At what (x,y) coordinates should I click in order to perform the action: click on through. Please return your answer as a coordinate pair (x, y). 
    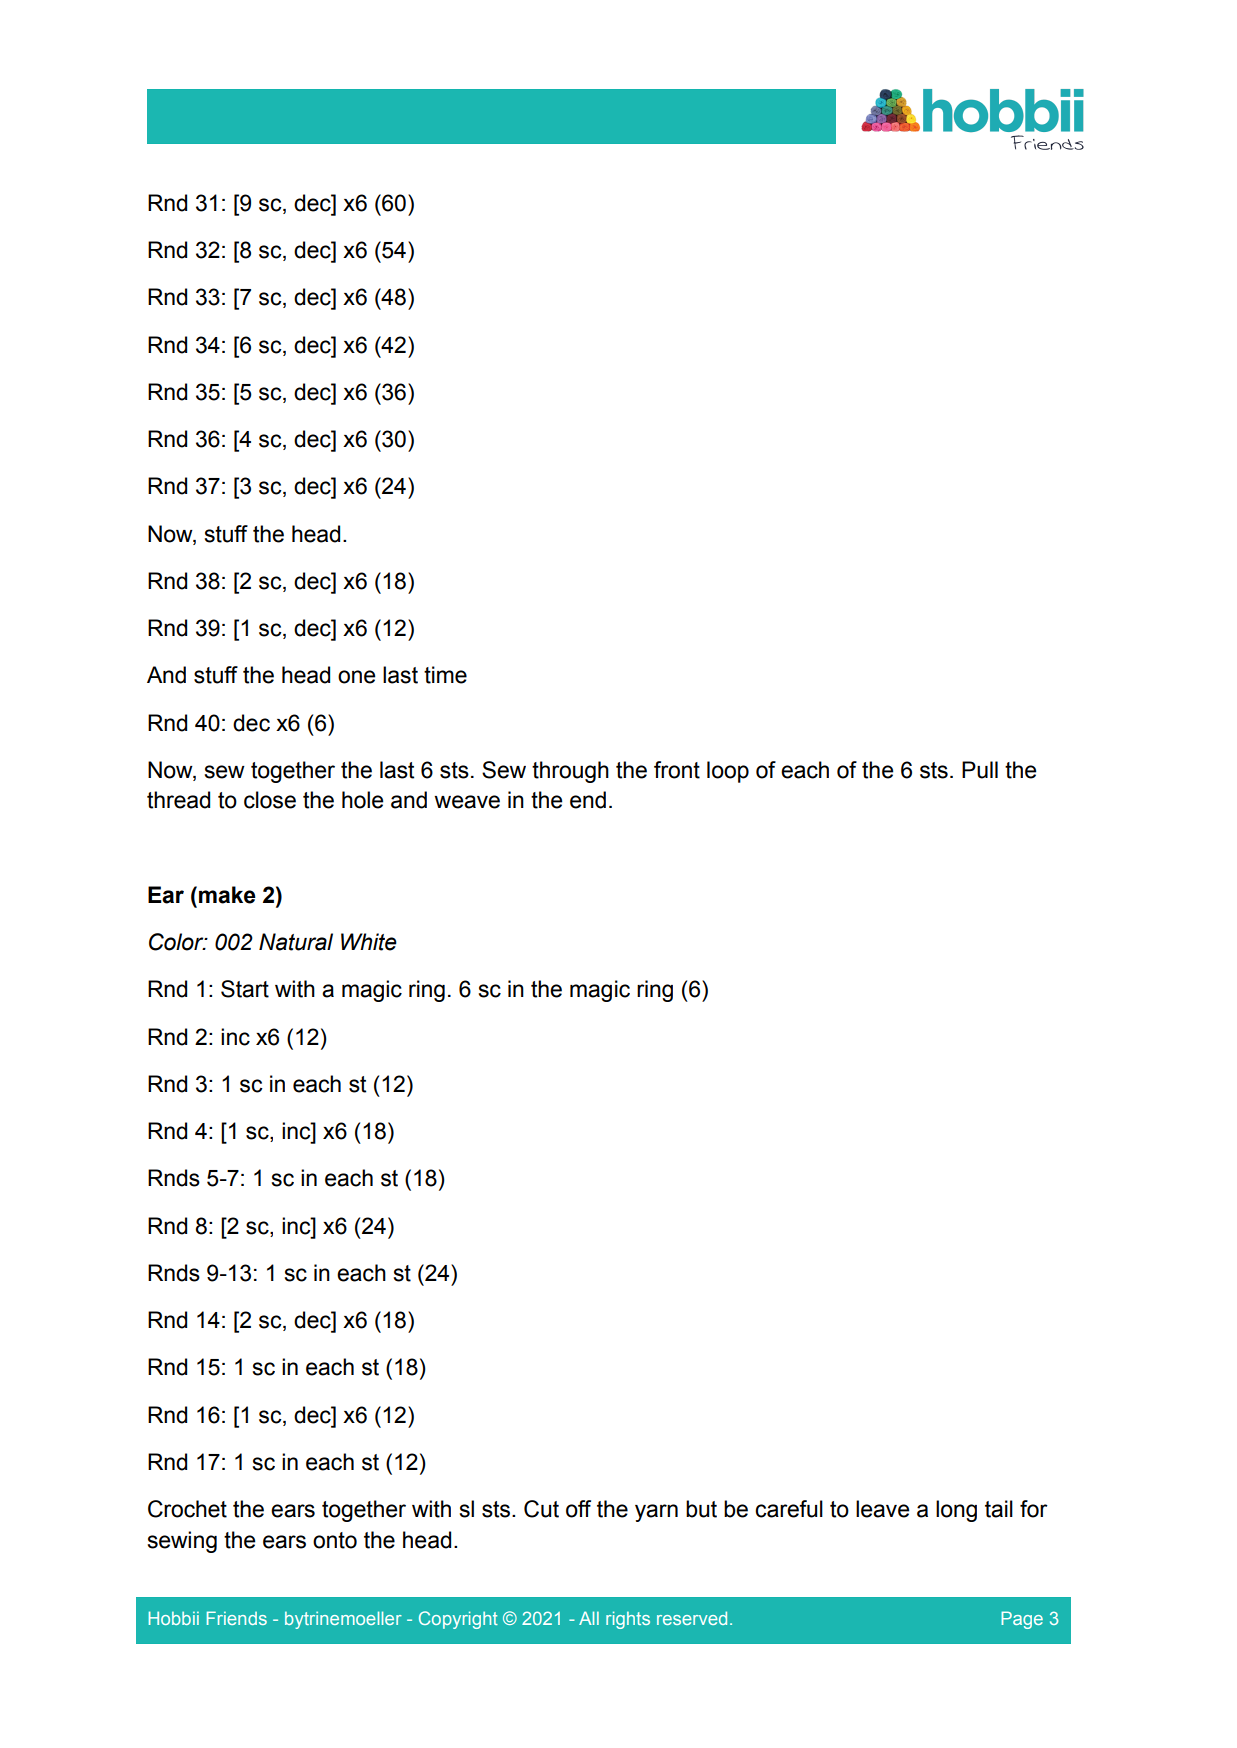
    Looking at the image, I should click on (570, 772).
